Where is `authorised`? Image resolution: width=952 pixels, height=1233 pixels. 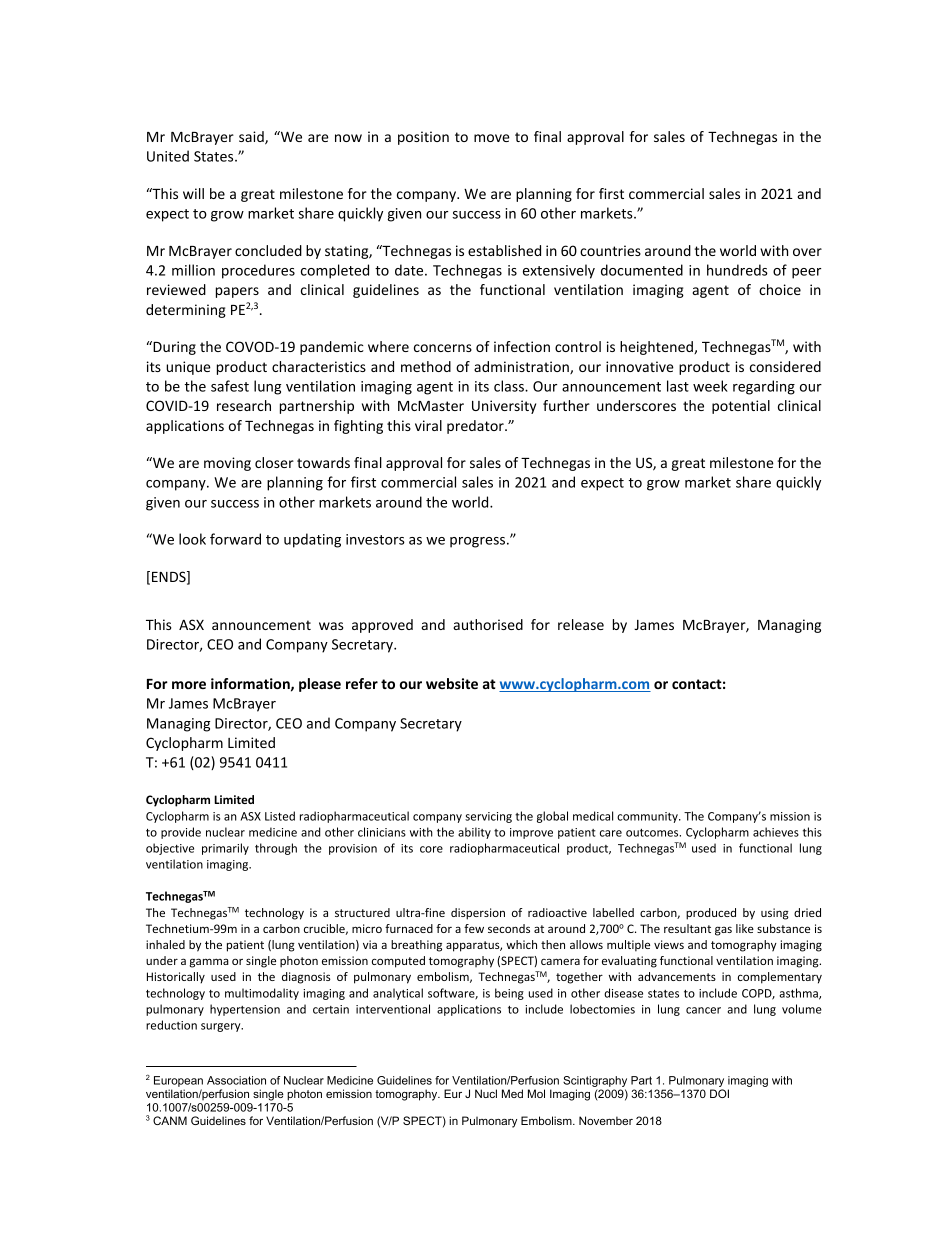
authorised is located at coordinates (488, 624).
